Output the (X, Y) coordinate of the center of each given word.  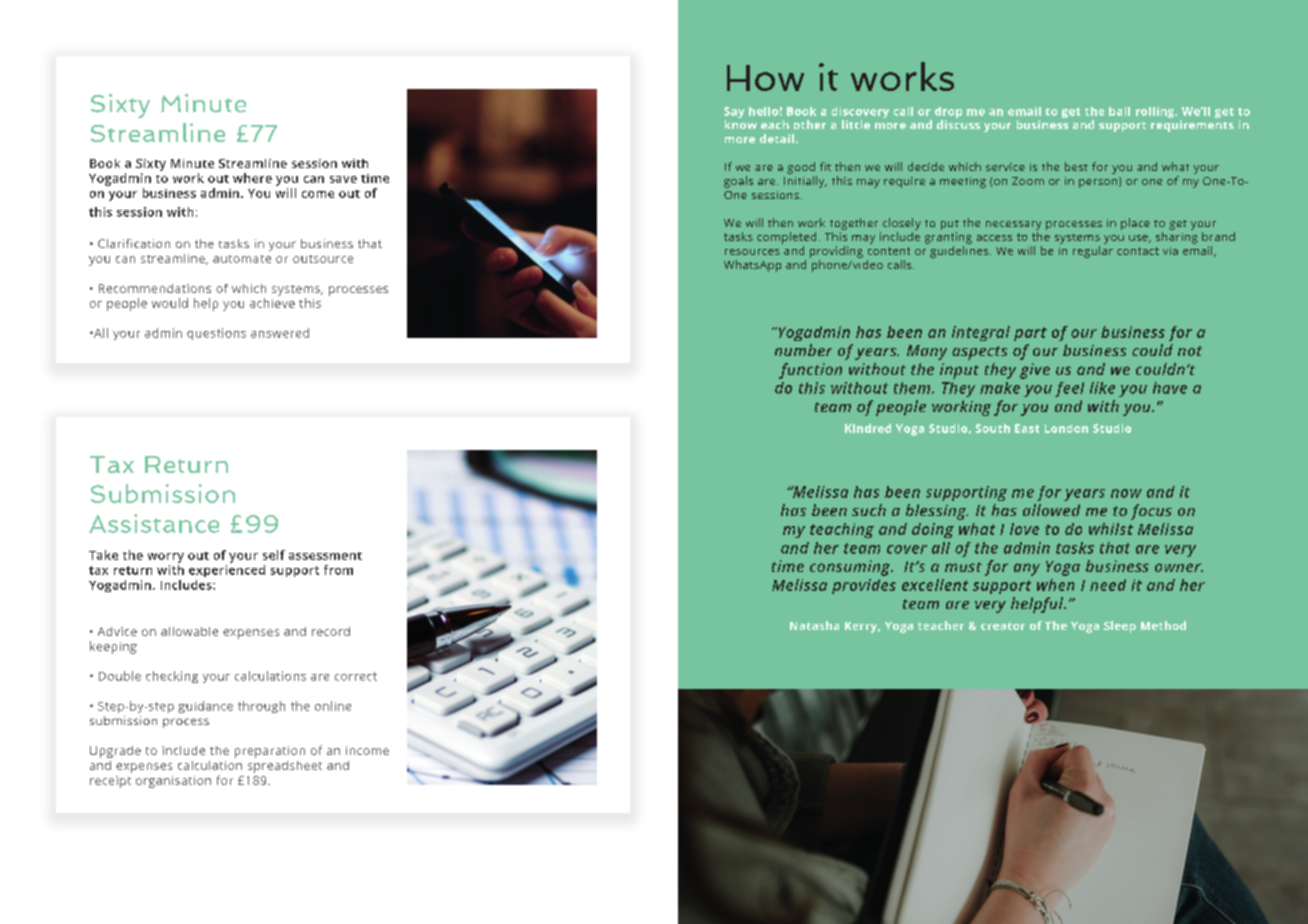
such (869, 510)
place (1135, 224)
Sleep (1120, 627)
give (1035, 371)
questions (216, 334)
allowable (189, 631)
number (803, 350)
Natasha (814, 625)
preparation (270, 752)
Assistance (154, 523)
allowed (1051, 510)
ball (1119, 111)
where (252, 178)
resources (752, 252)
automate (242, 259)
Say (734, 114)
